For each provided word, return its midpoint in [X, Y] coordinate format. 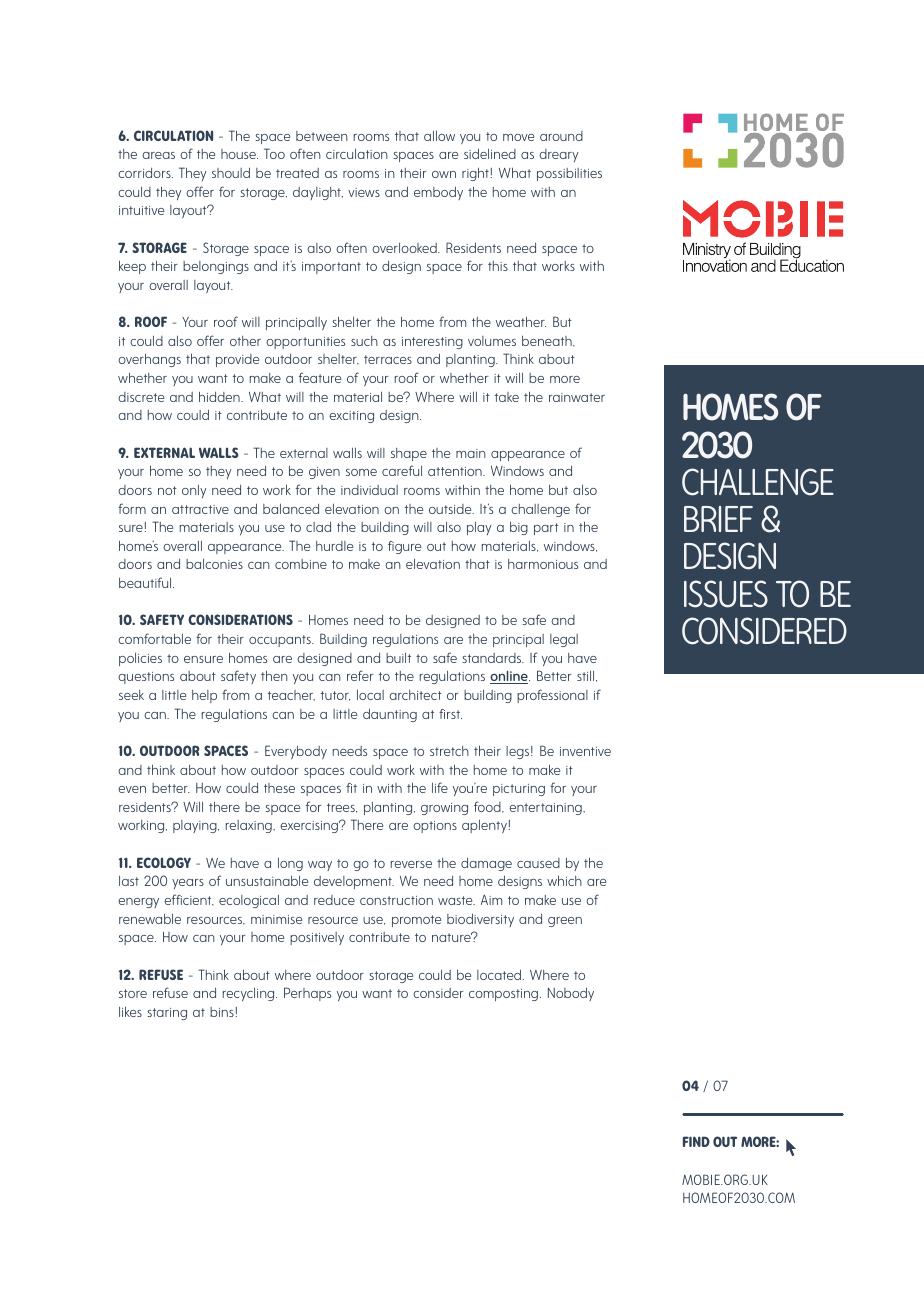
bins [222, 1012]
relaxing [250, 826]
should [231, 172]
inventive [585, 751]
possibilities [569, 174]
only [194, 491]
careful [402, 470]
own [444, 174]
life [440, 787]
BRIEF [718, 519]
